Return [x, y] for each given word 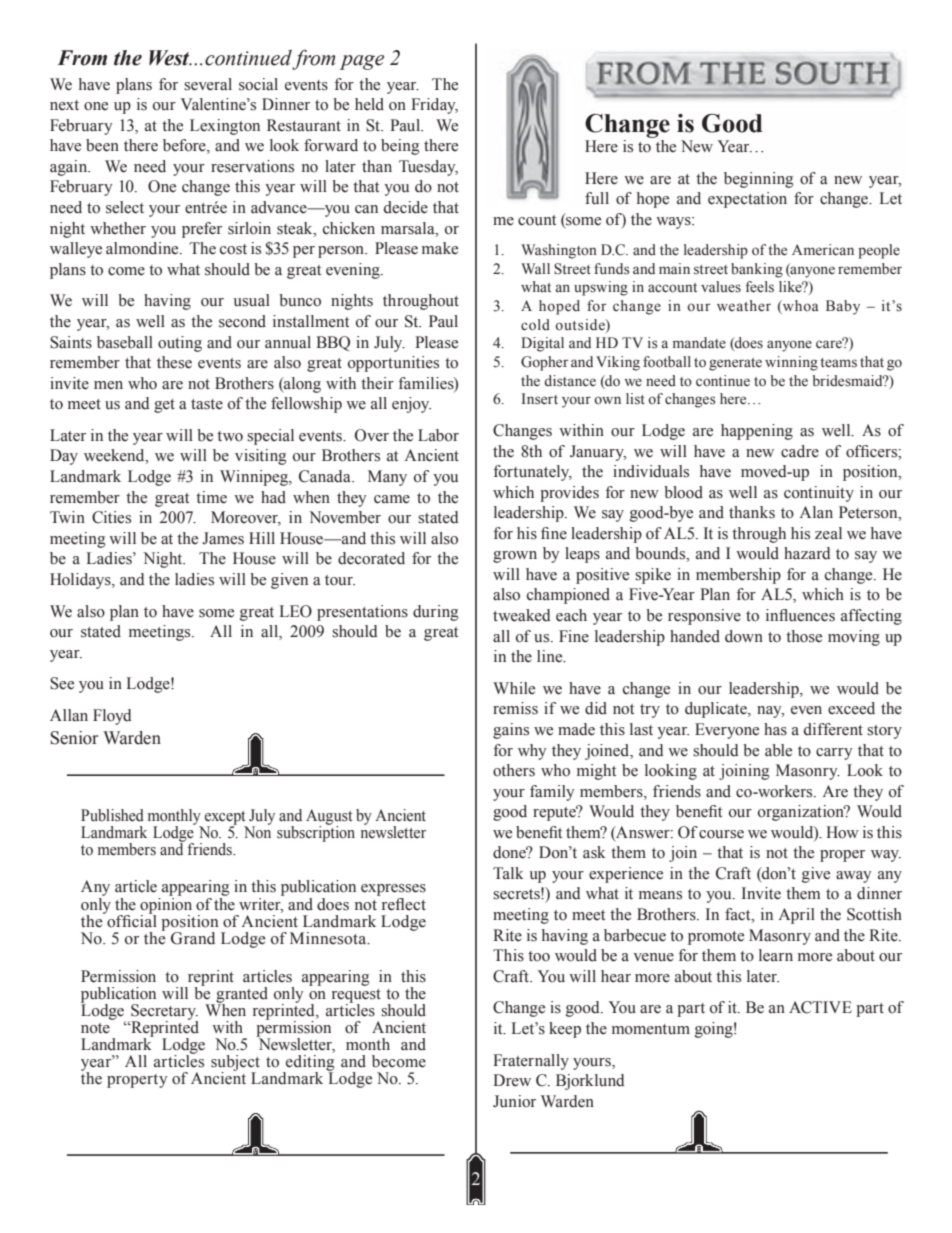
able [778, 750]
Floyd [112, 717]
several [208, 84]
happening [757, 432]
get [164, 406]
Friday [434, 106]
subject [235, 1064]
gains [511, 731]
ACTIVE [820, 1007]
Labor [438, 435]
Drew [512, 1080]
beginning [759, 180]
